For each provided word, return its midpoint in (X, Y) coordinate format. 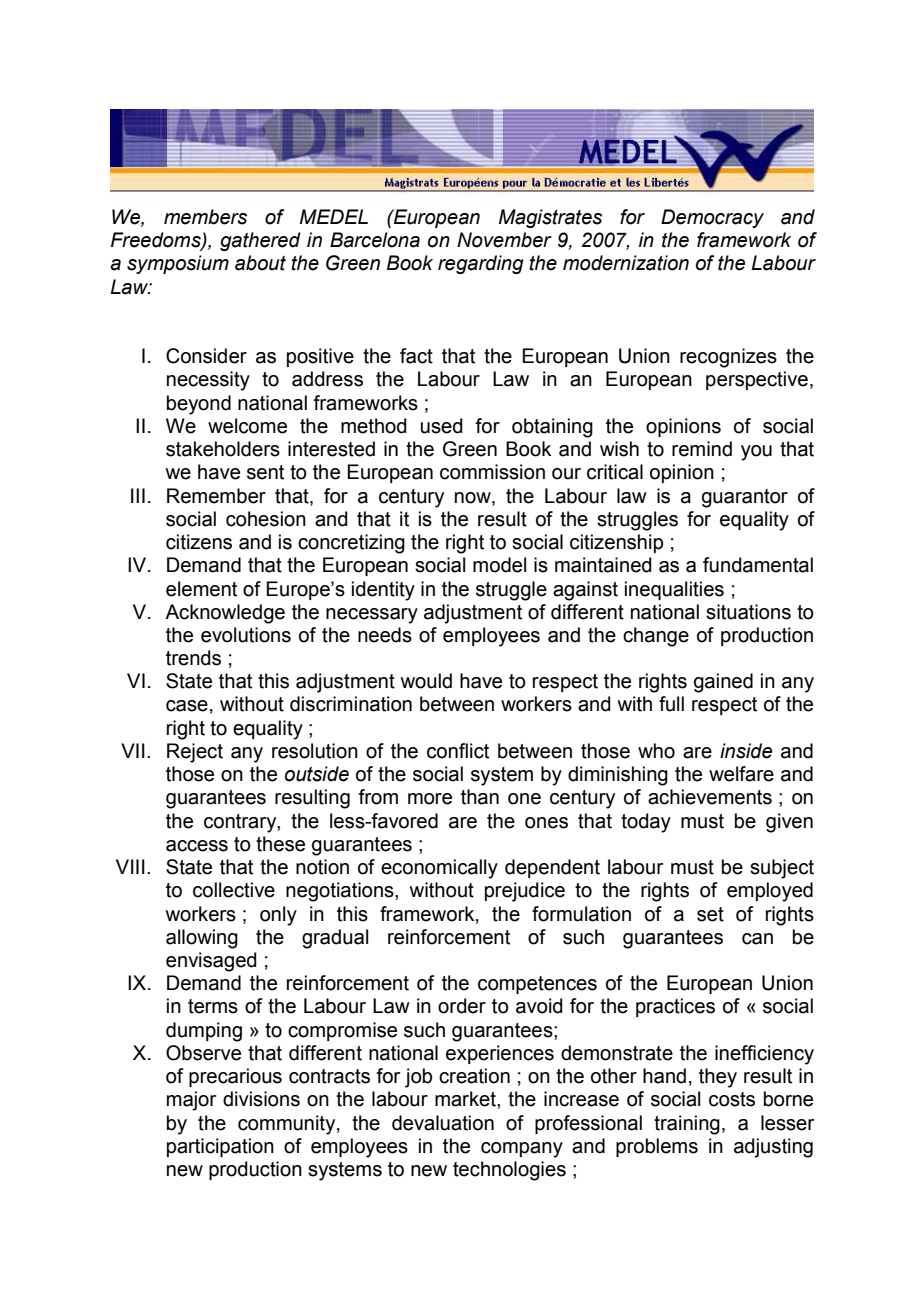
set (710, 914)
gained (723, 683)
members (205, 217)
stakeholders (223, 449)
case (187, 706)
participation (220, 1147)
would (426, 681)
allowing (202, 939)
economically (439, 869)
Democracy (712, 218)
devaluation (443, 1123)
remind (702, 449)
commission (492, 472)
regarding (481, 264)
